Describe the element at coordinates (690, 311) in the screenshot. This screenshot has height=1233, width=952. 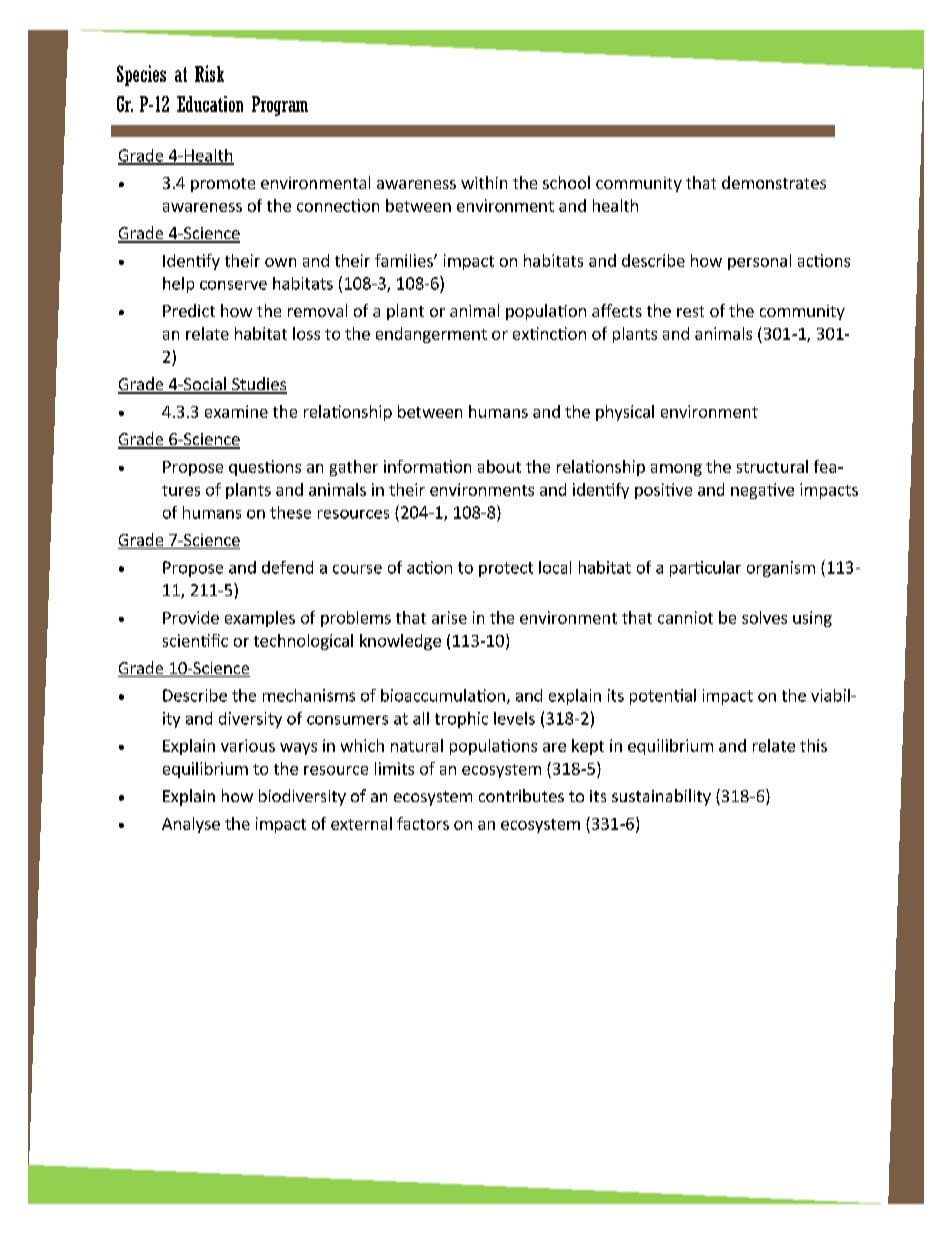
I see `rest` at that location.
